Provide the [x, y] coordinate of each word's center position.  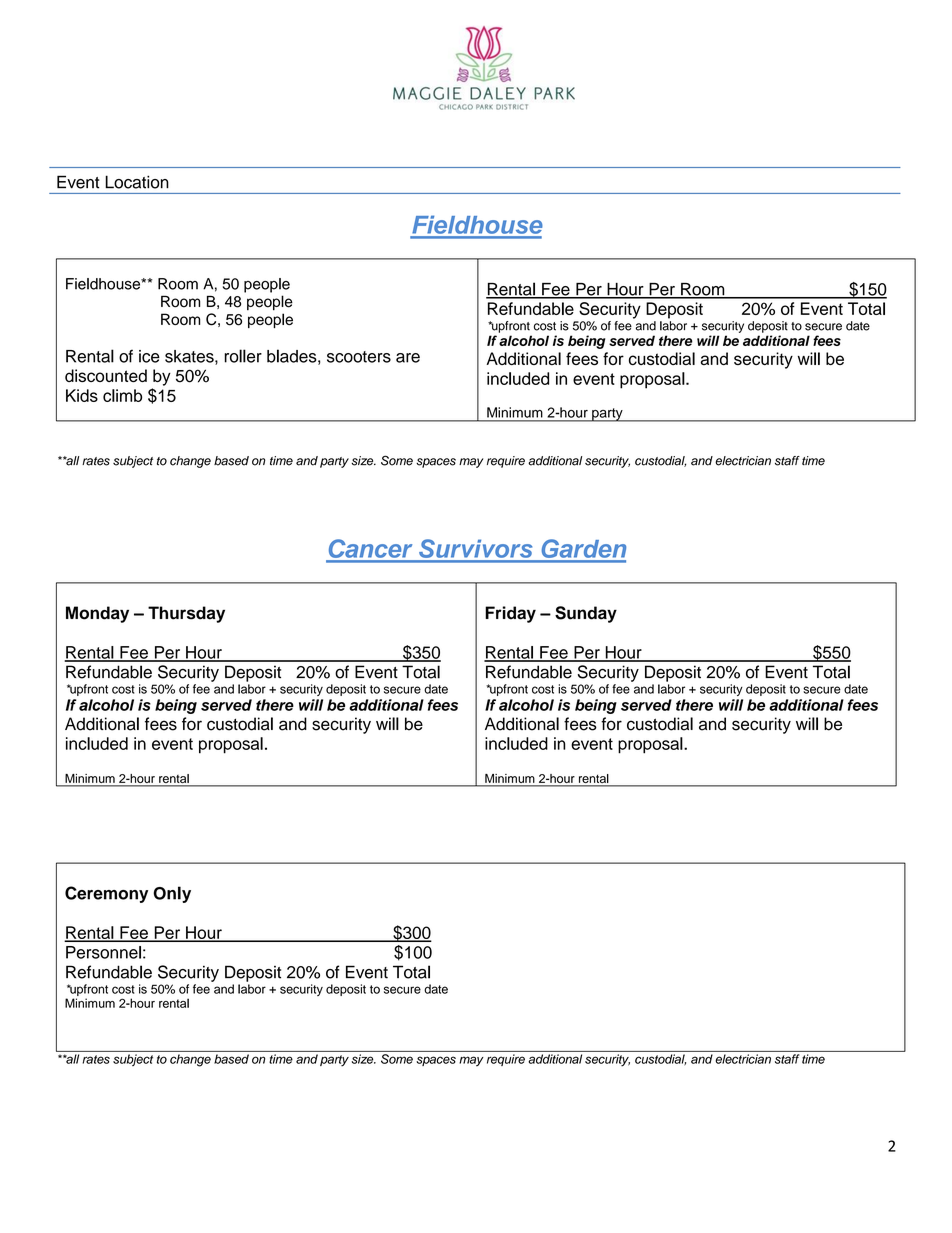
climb [122, 395]
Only [172, 894]
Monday [97, 614]
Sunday [586, 614]
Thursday [186, 614]
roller [243, 356]
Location [137, 182]
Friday [510, 614]
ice [149, 356]
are [408, 358]
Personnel [103, 952]
